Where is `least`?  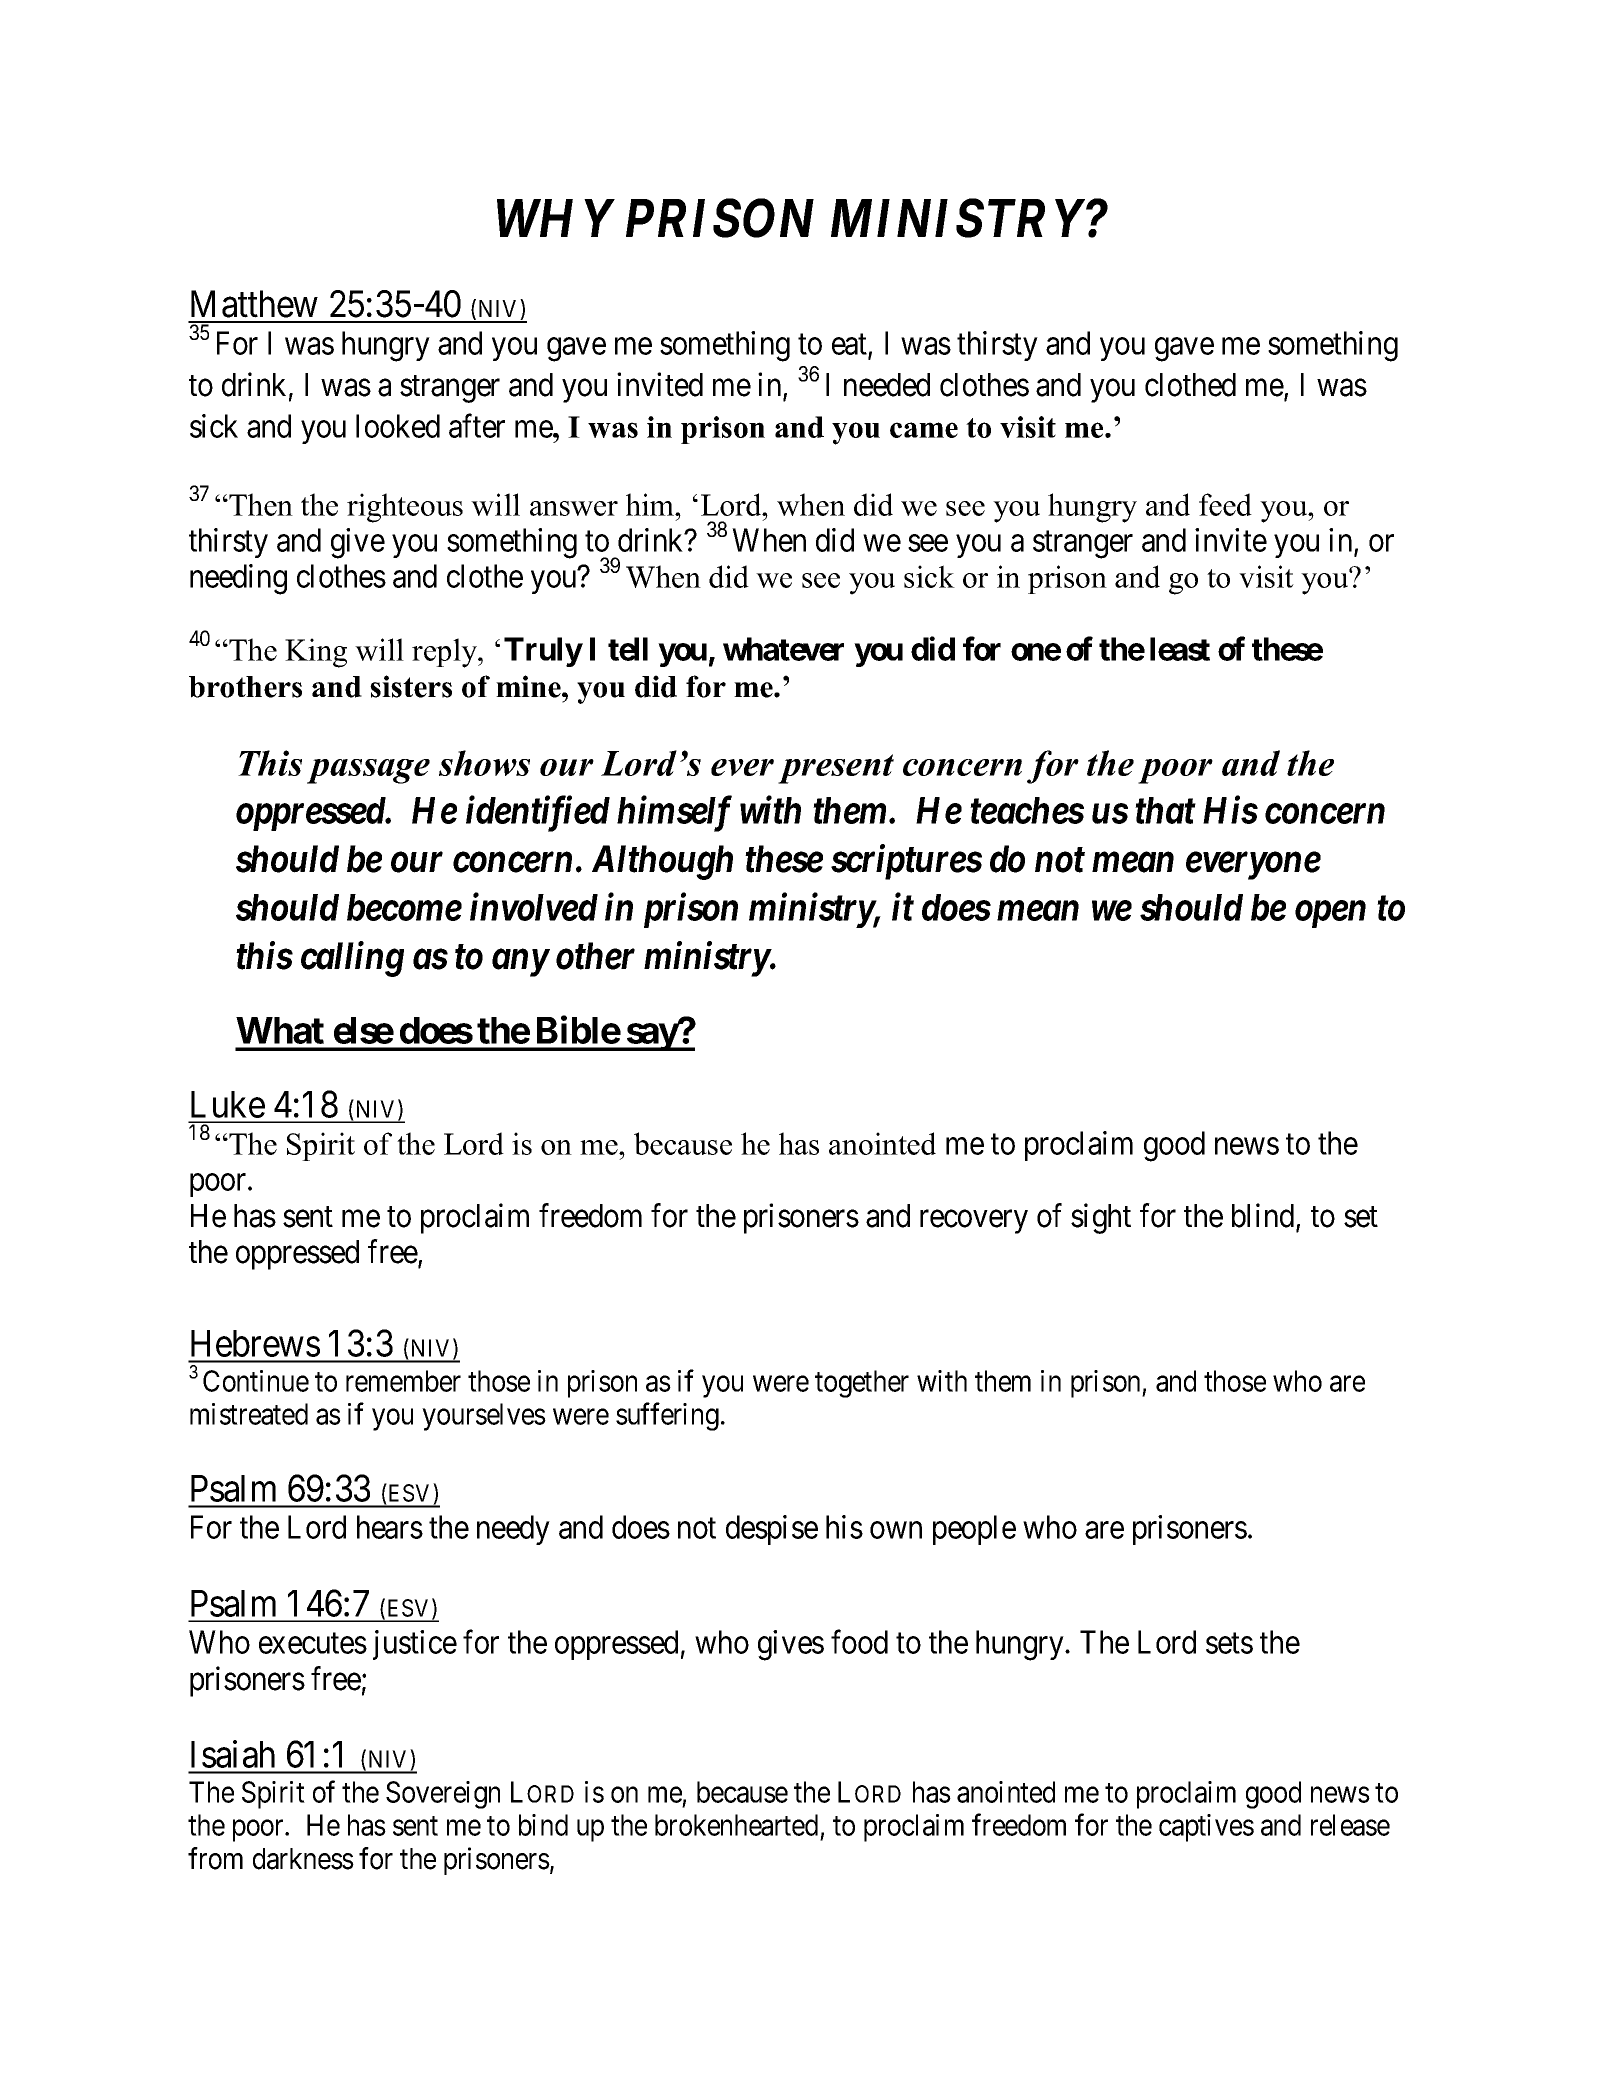 least is located at coordinates (1180, 649).
